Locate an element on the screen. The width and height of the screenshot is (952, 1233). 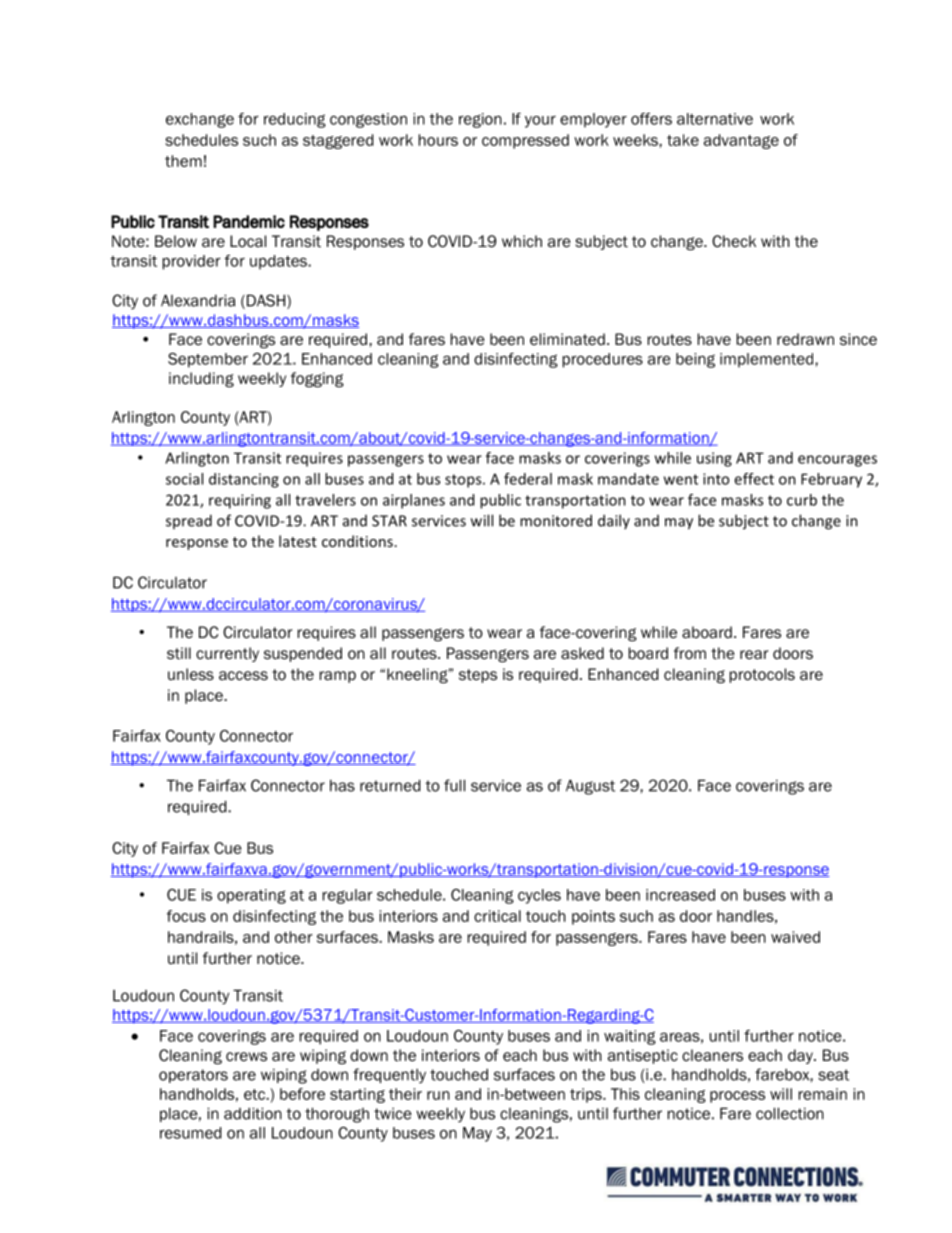
reducing is located at coordinates (295, 120).
